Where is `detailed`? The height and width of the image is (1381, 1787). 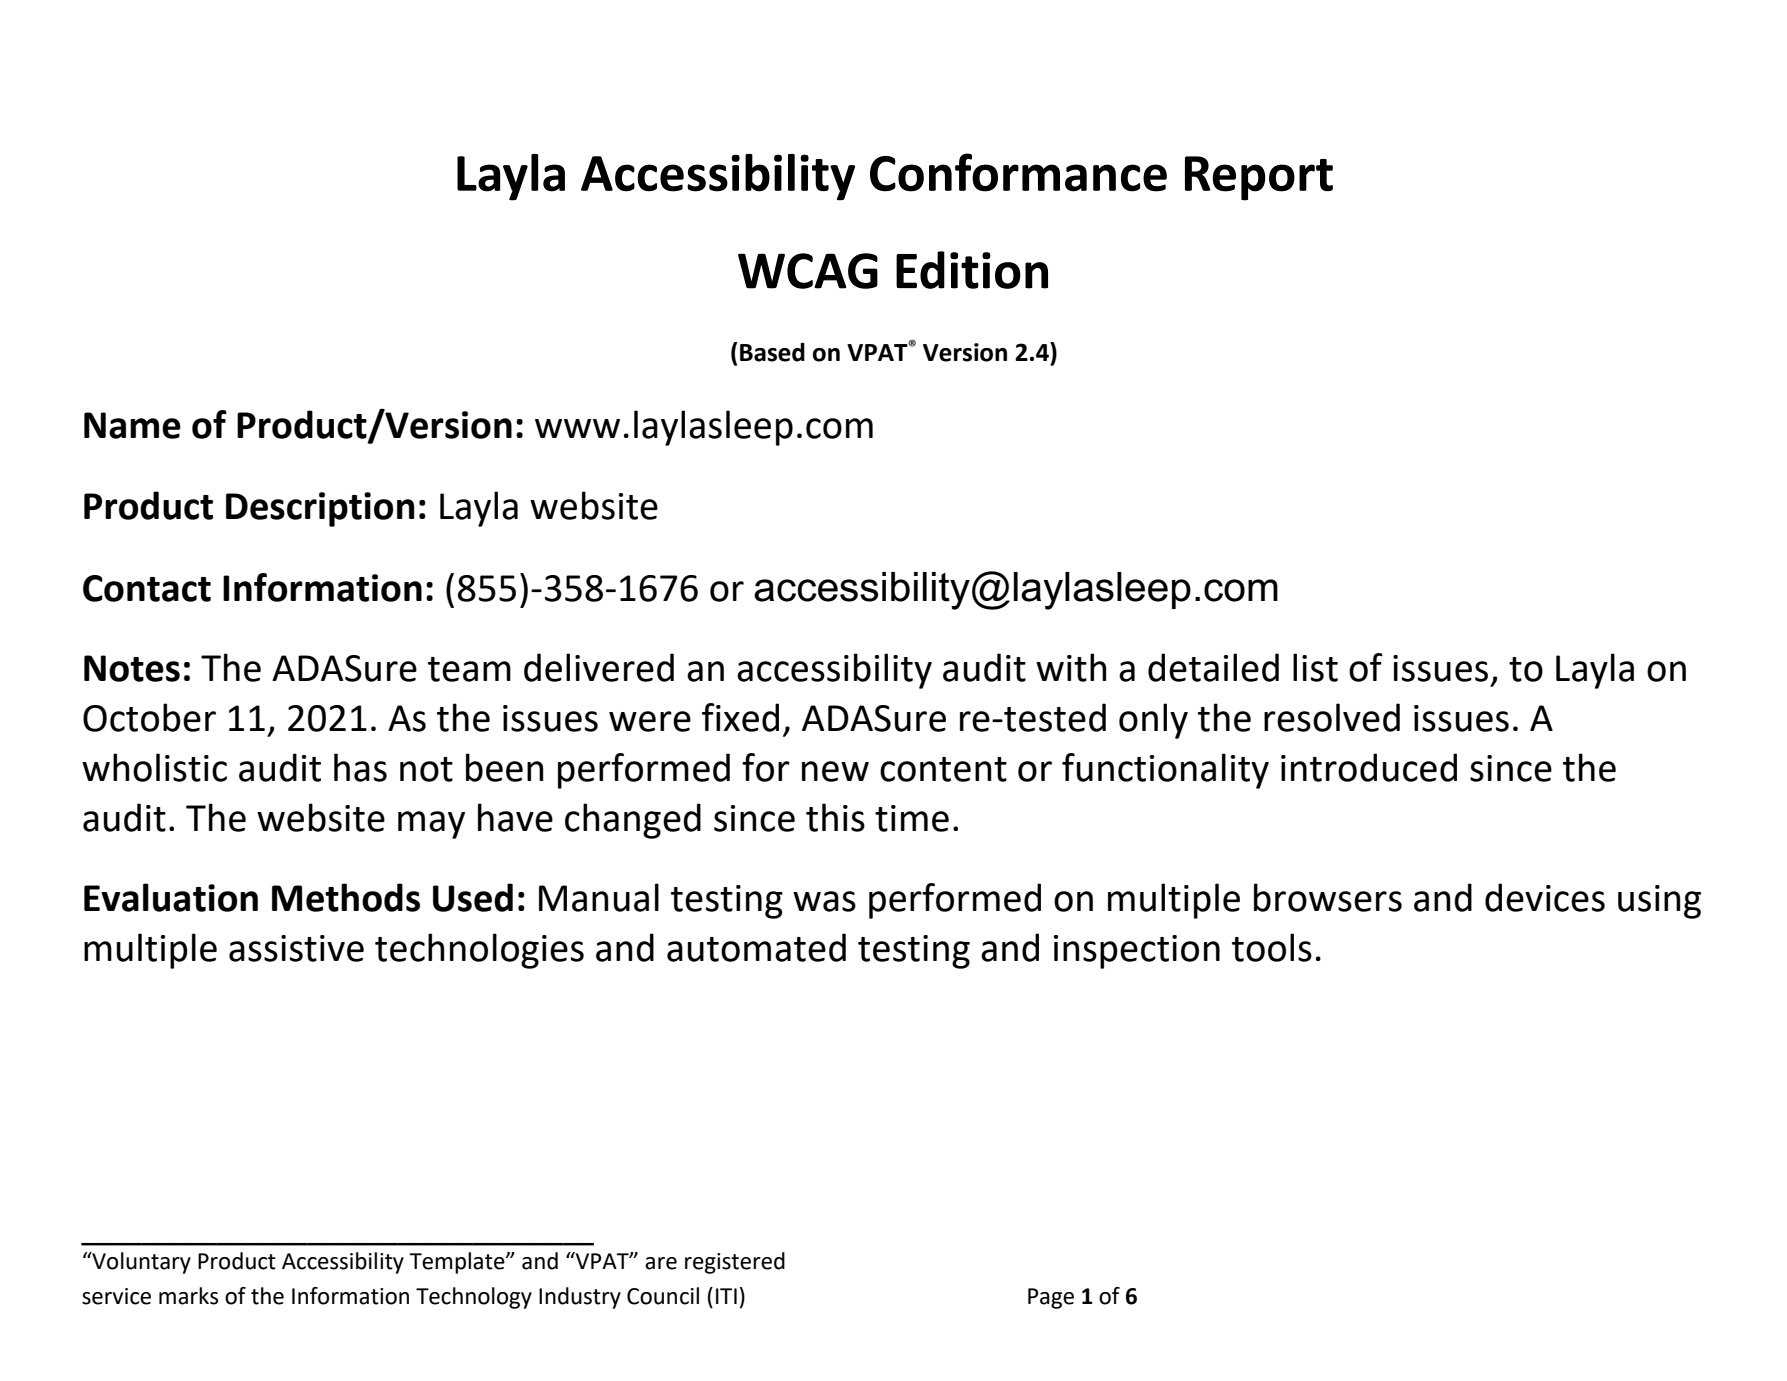 detailed is located at coordinates (1213, 667).
